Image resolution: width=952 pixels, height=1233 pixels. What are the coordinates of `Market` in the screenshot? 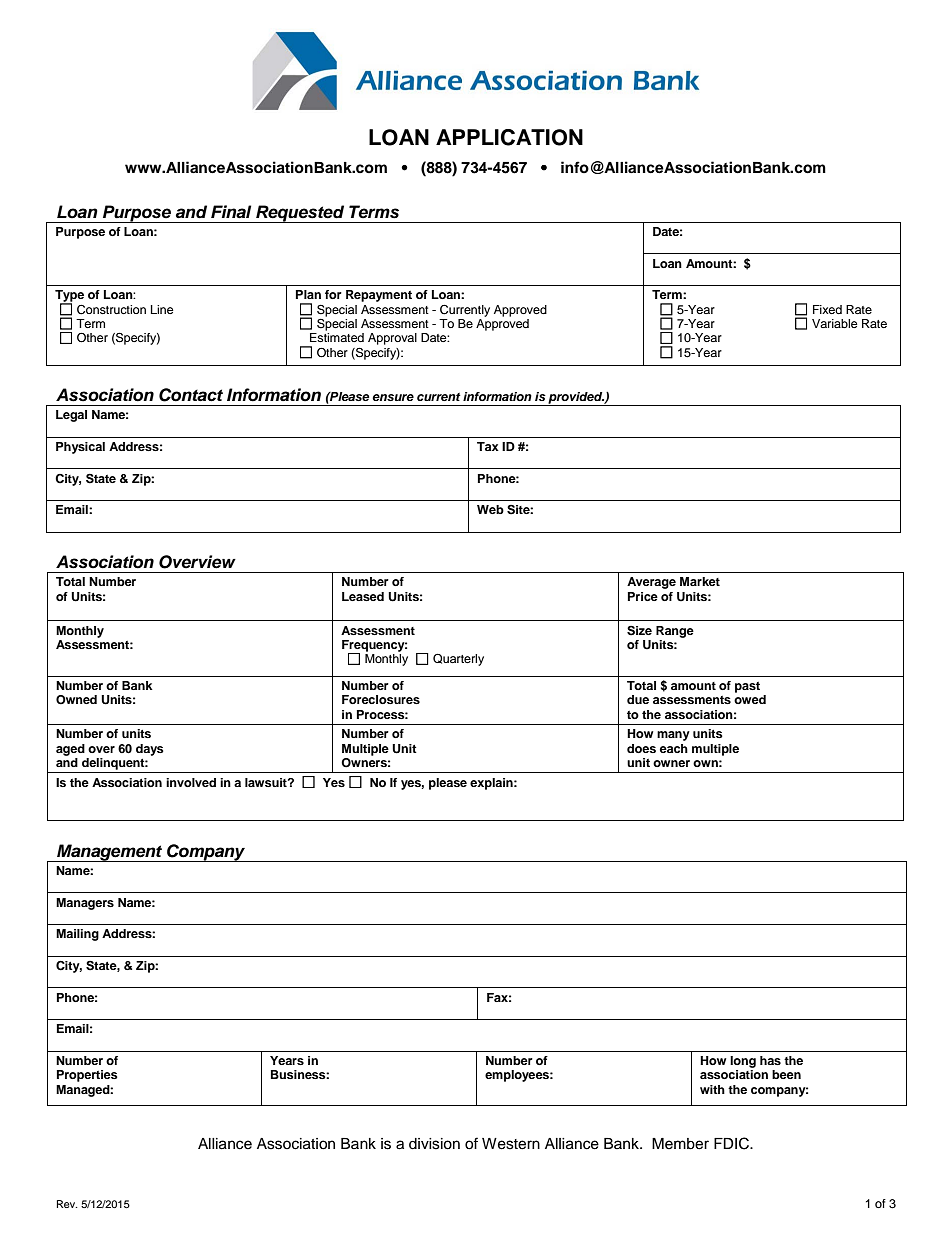 It's located at (700, 581).
